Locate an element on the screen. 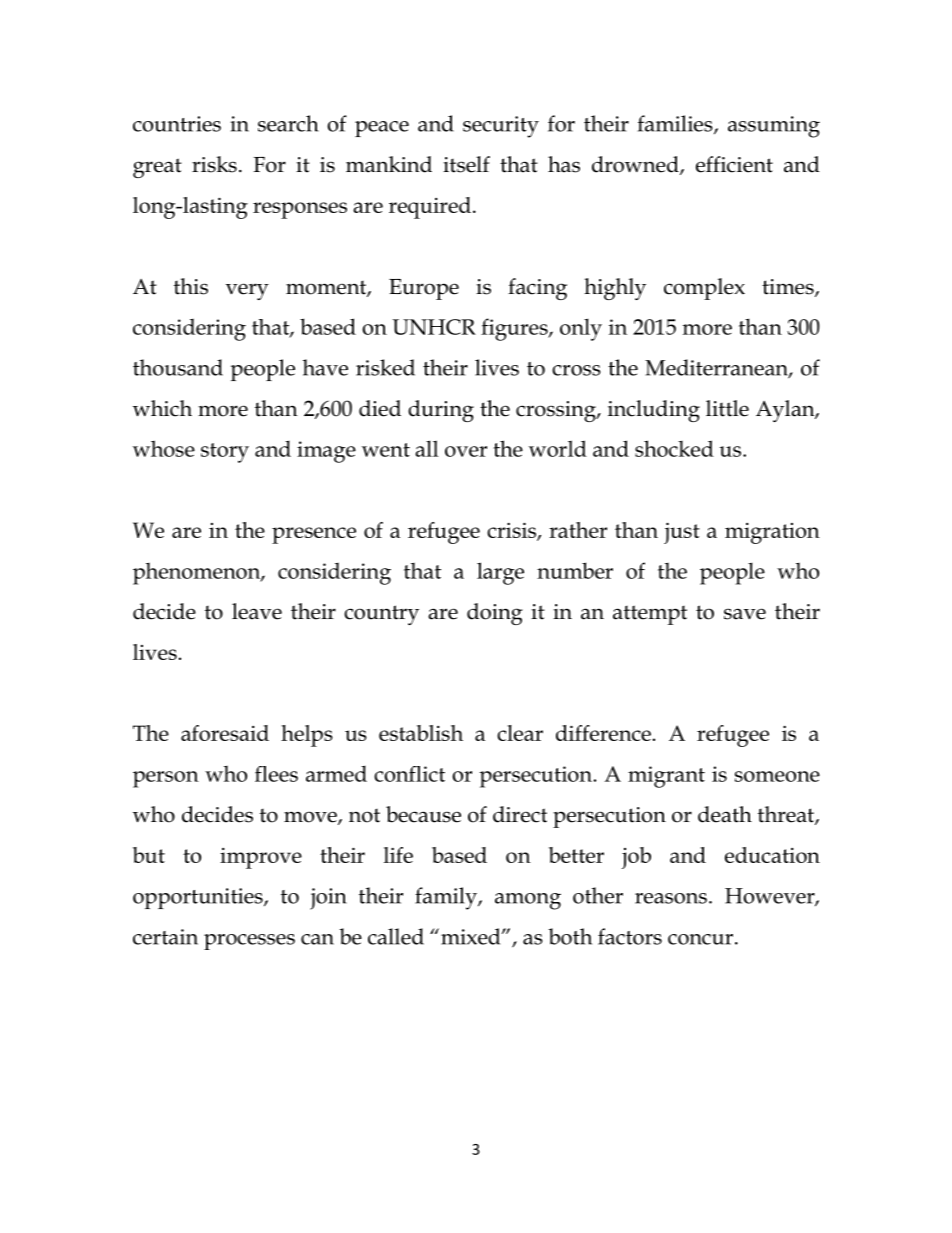 Image resolution: width=952 pixels, height=1233 pixels. mixed is located at coordinates (472, 936).
